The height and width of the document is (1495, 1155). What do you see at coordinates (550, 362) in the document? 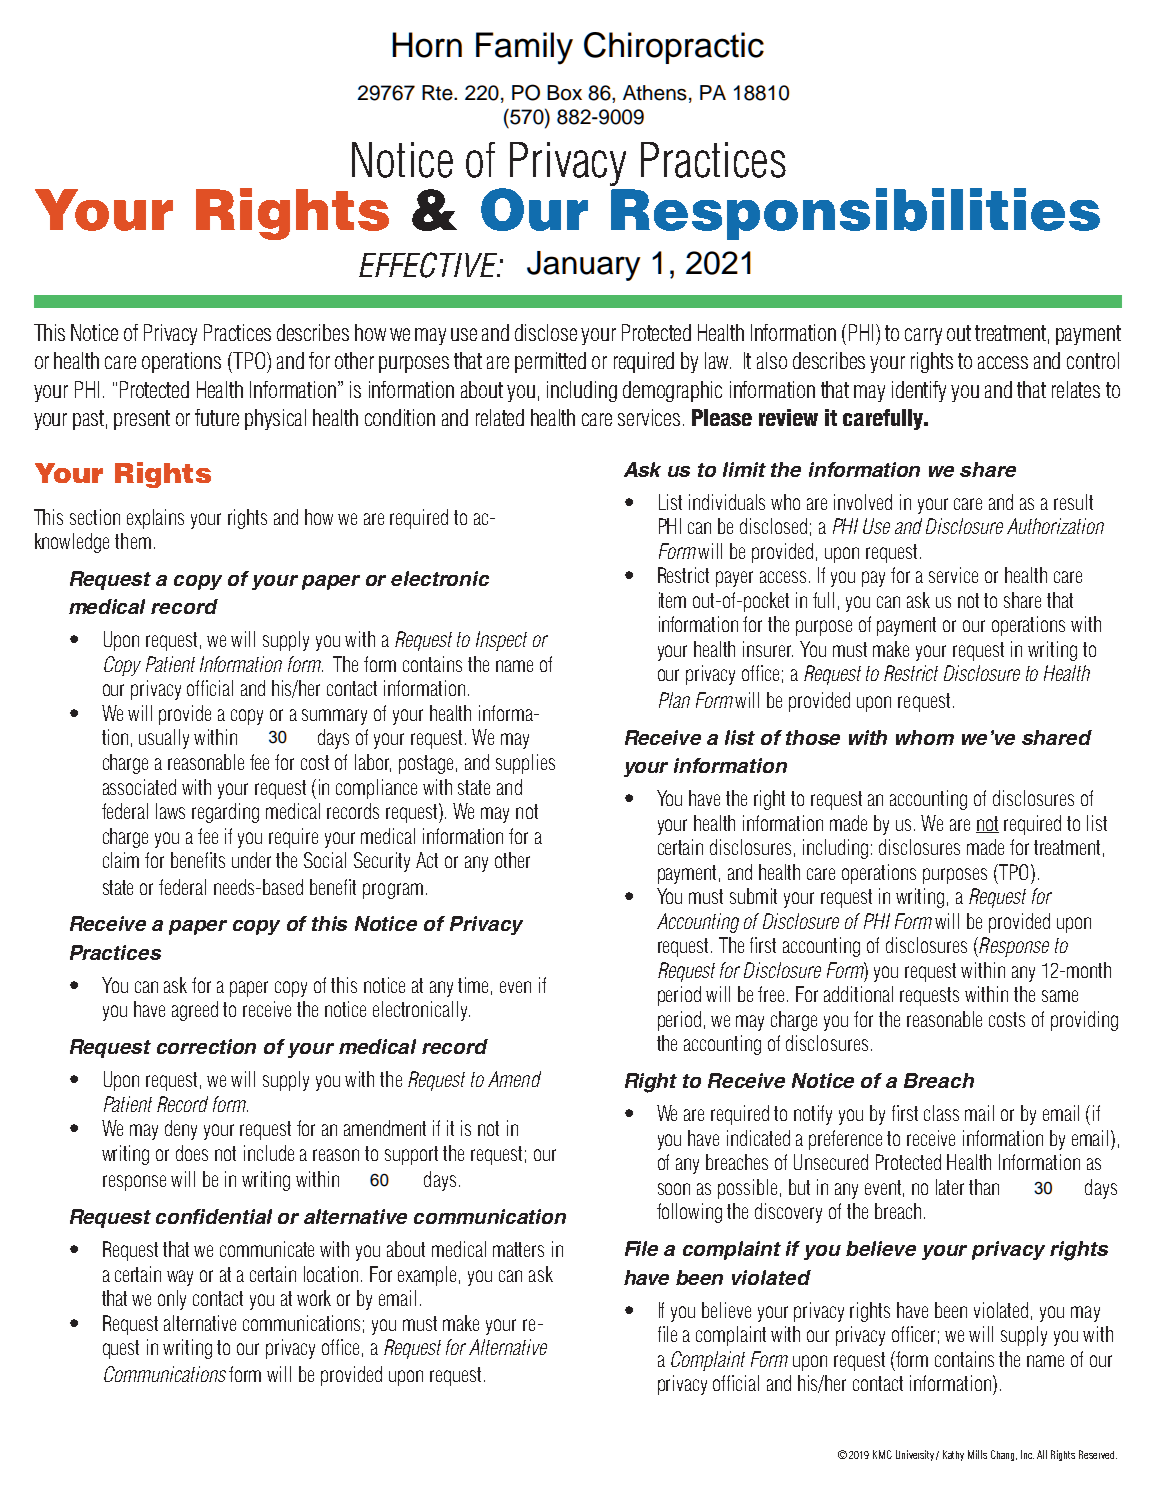
I see `permitted` at bounding box center [550, 362].
